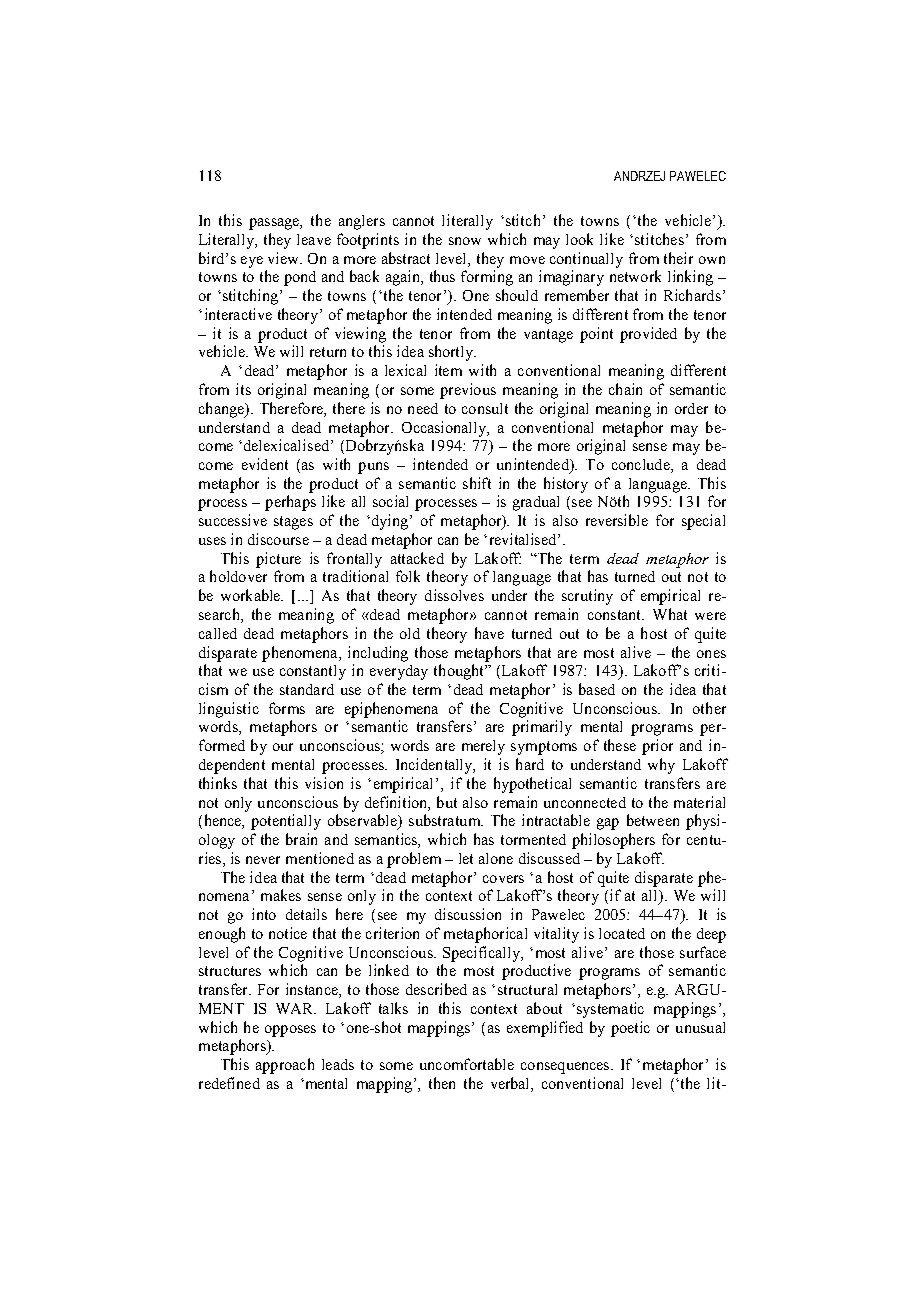  What do you see at coordinates (314, 239) in the image?
I see `leave` at bounding box center [314, 239].
